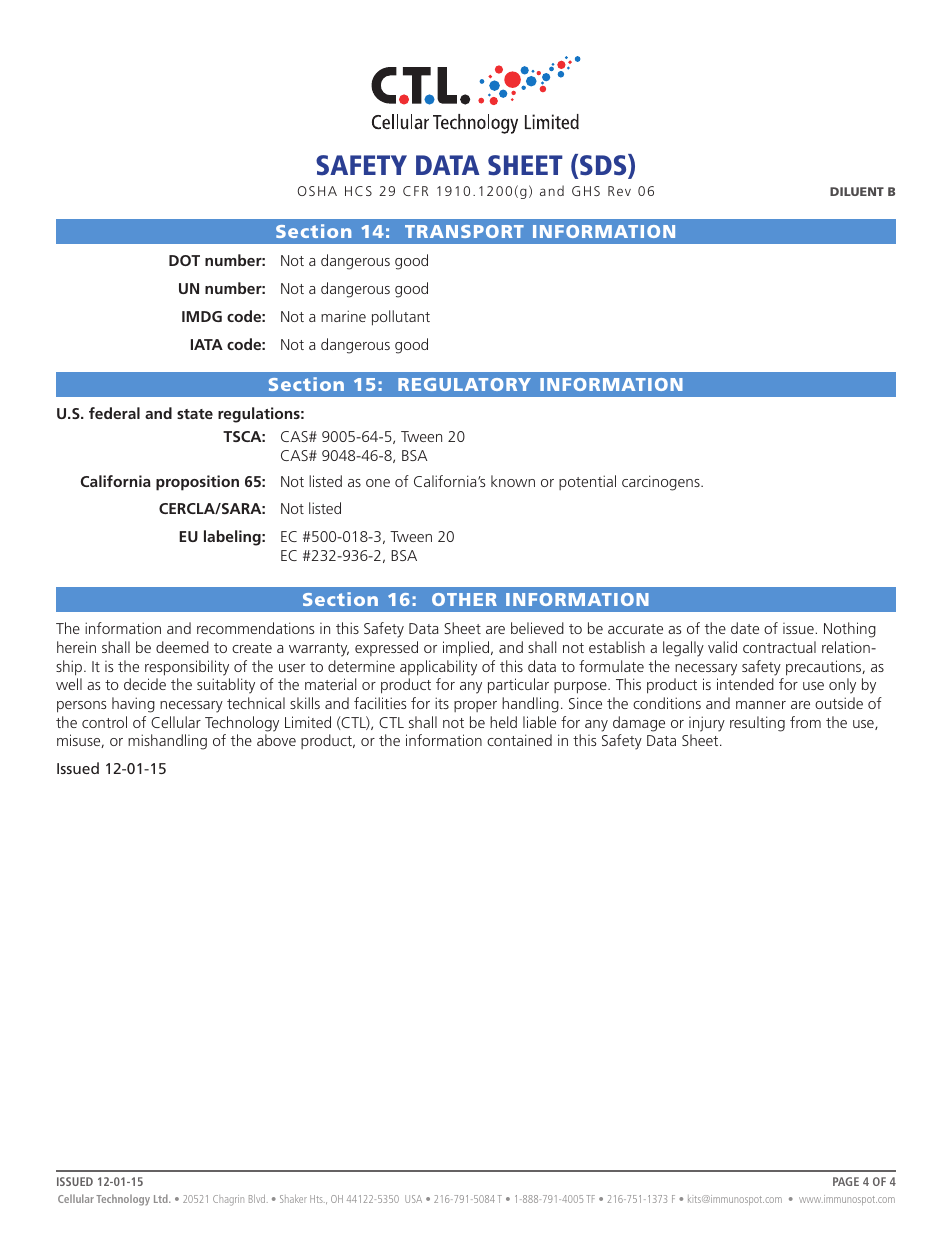 The height and width of the screenshot is (1233, 952). Describe the element at coordinates (846, 1181) in the screenshot. I see `PAGE` at that location.
